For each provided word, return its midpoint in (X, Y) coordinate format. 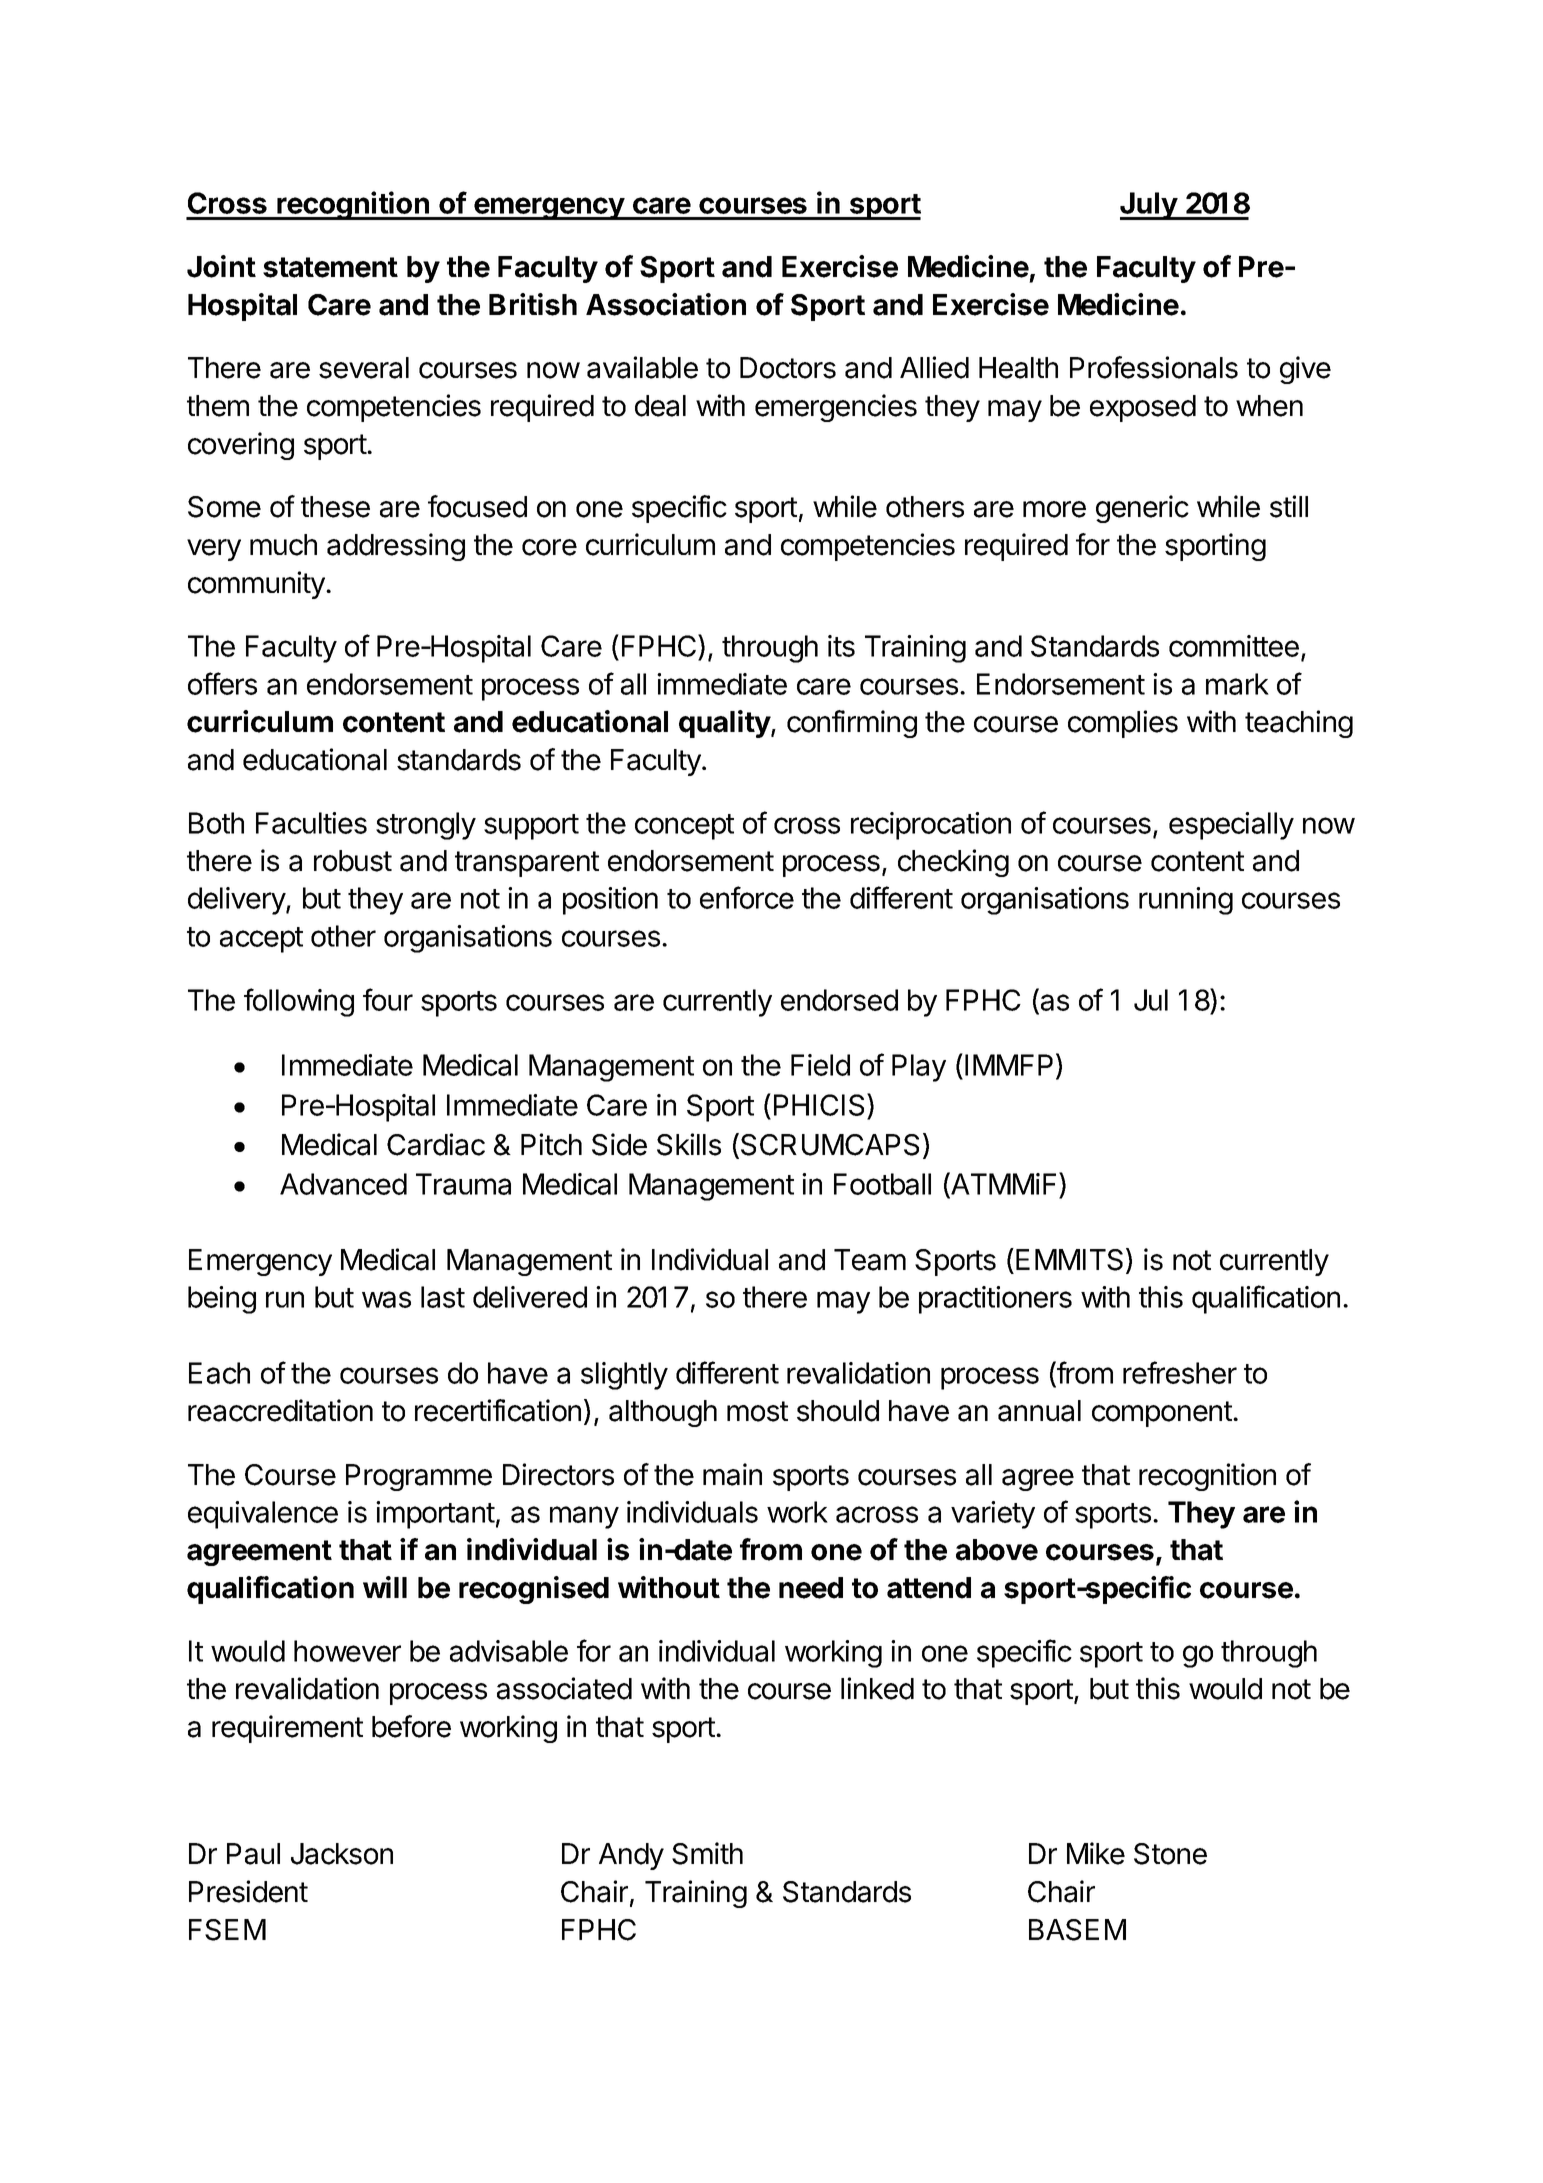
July (1149, 206)
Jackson (342, 1854)
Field (820, 1065)
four (388, 999)
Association (666, 304)
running (1186, 901)
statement (330, 267)
